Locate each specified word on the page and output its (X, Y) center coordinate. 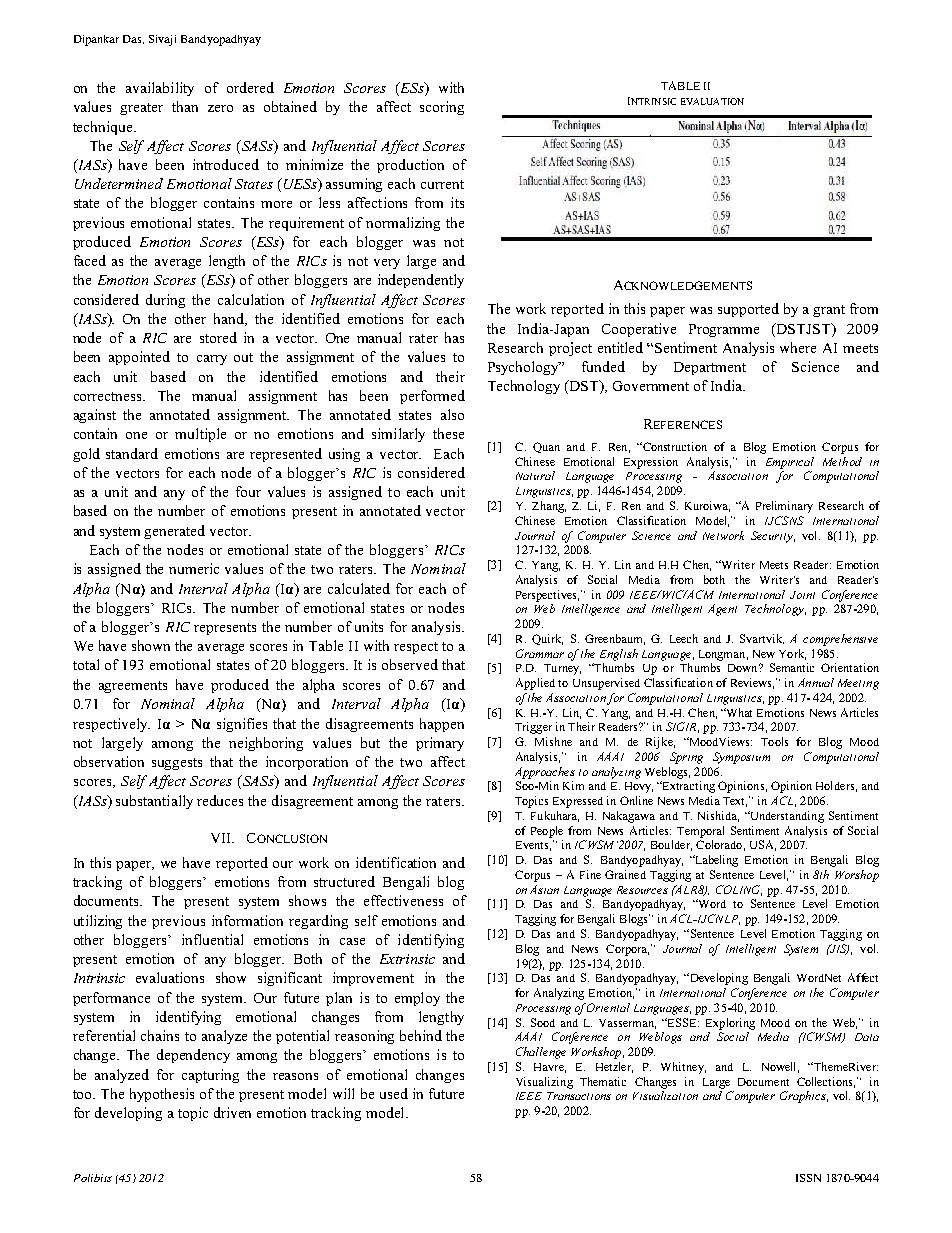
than (185, 106)
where (798, 347)
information (247, 920)
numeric (194, 568)
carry (212, 360)
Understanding (786, 817)
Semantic (792, 667)
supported (748, 310)
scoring (442, 108)
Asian (544, 889)
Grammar (540, 653)
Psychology (524, 368)
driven (232, 1112)
